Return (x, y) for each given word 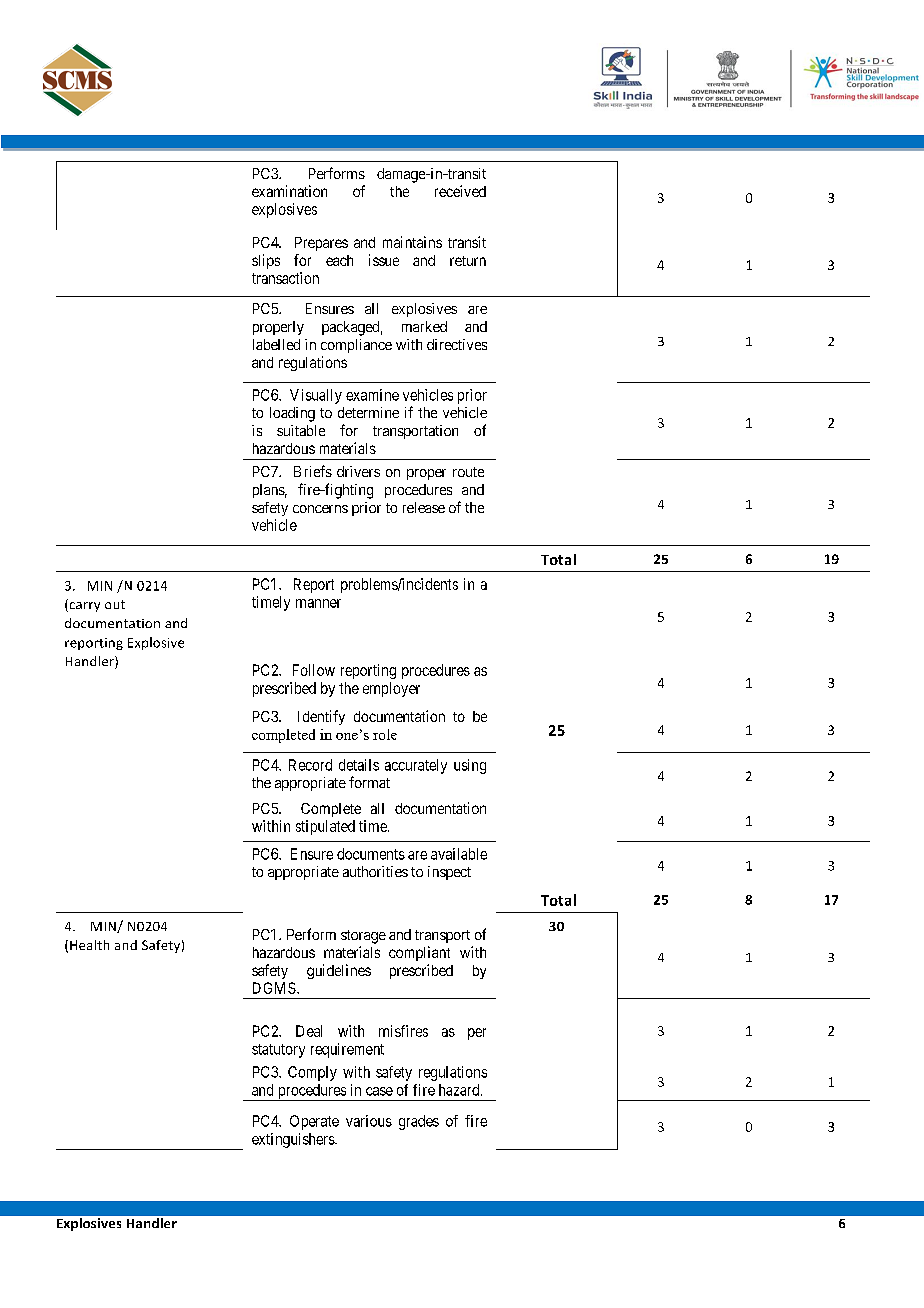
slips (266, 261)
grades (419, 1122)
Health (89, 945)
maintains (412, 242)
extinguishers (294, 1140)
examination (289, 191)
